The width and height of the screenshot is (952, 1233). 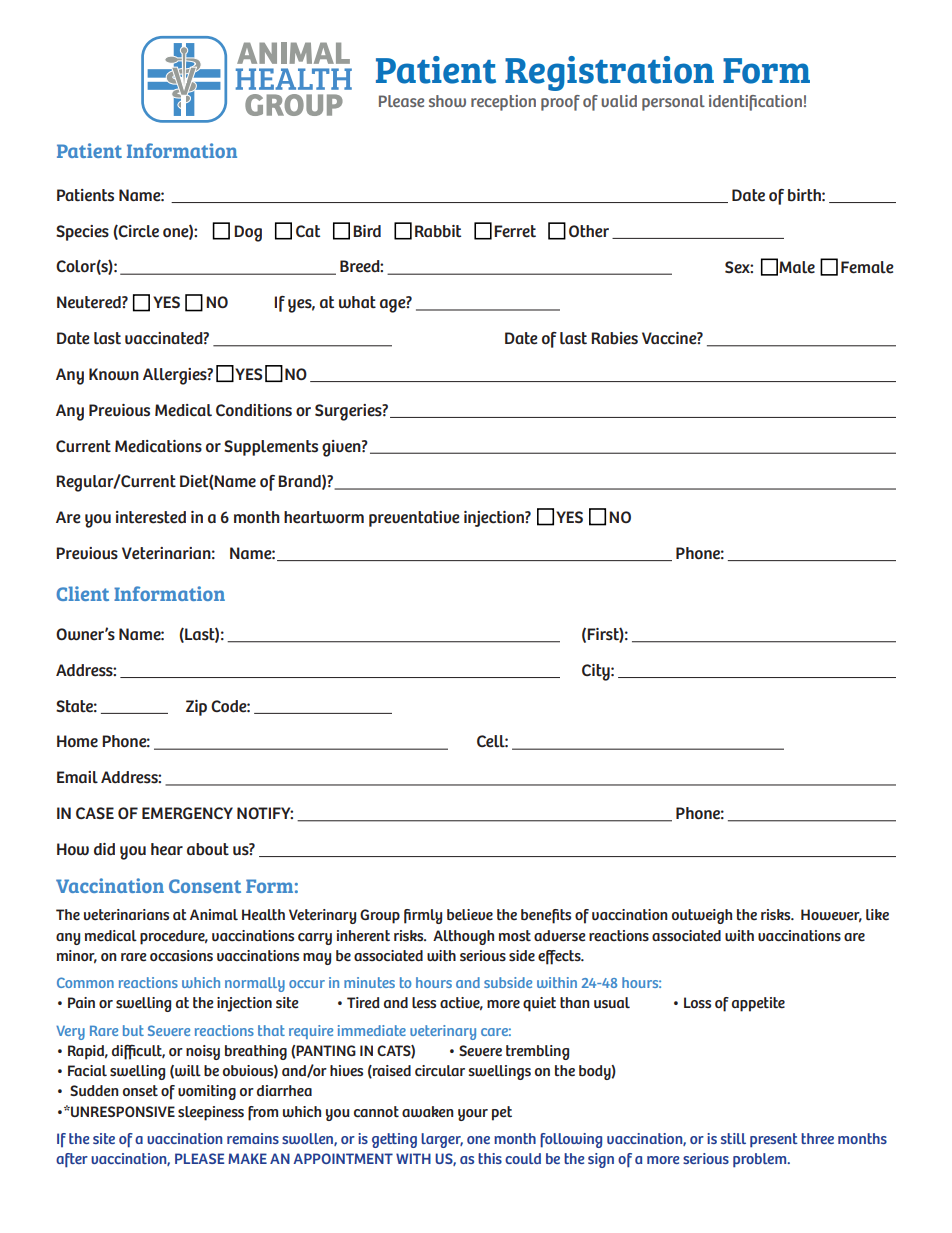 I want to click on Rabies, so click(x=614, y=338).
